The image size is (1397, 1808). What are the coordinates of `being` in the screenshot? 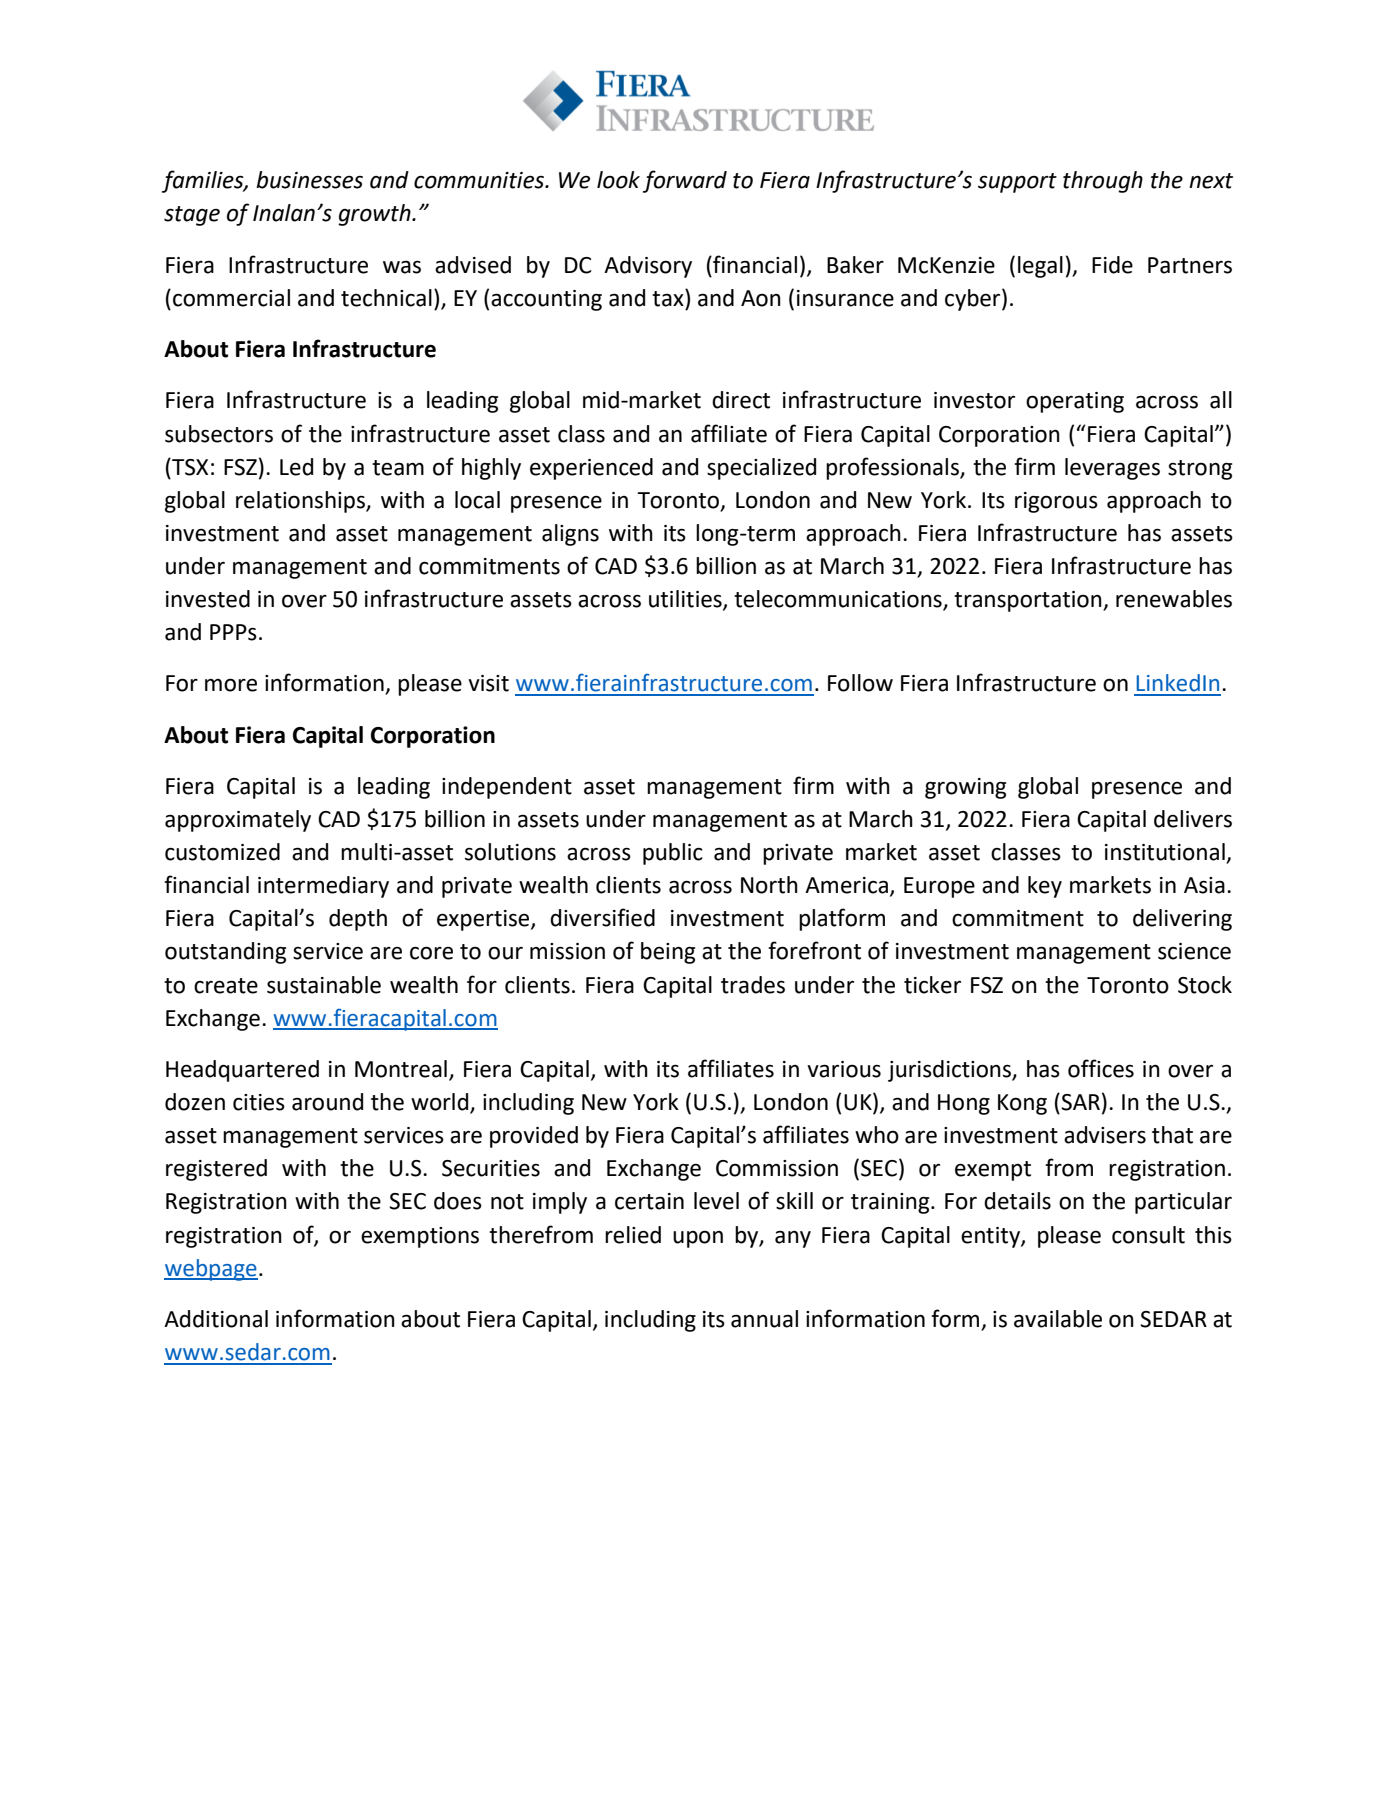 It's located at (668, 953).
